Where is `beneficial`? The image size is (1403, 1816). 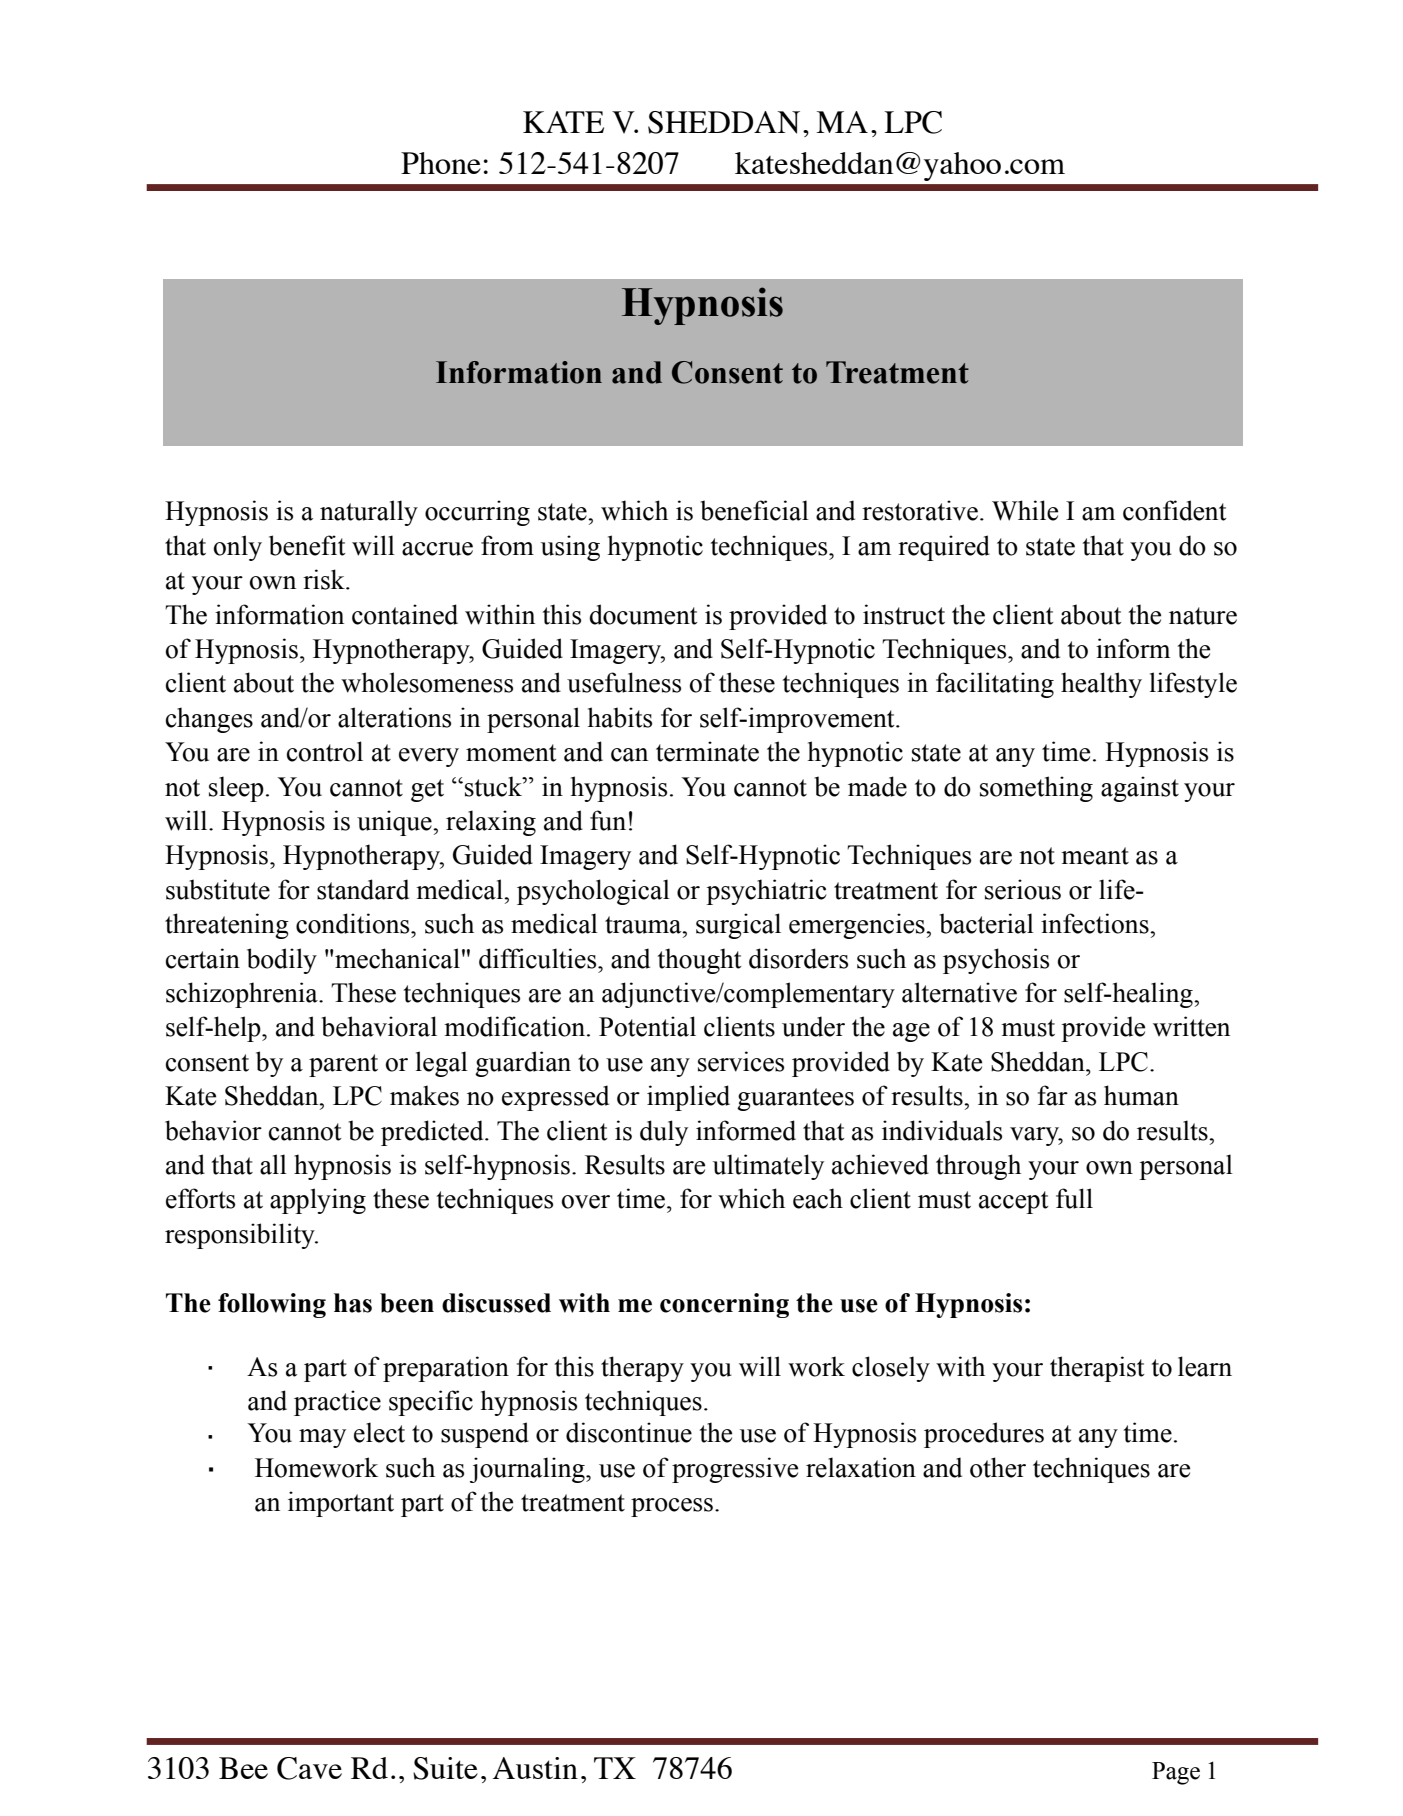 beneficial is located at coordinates (754, 510).
